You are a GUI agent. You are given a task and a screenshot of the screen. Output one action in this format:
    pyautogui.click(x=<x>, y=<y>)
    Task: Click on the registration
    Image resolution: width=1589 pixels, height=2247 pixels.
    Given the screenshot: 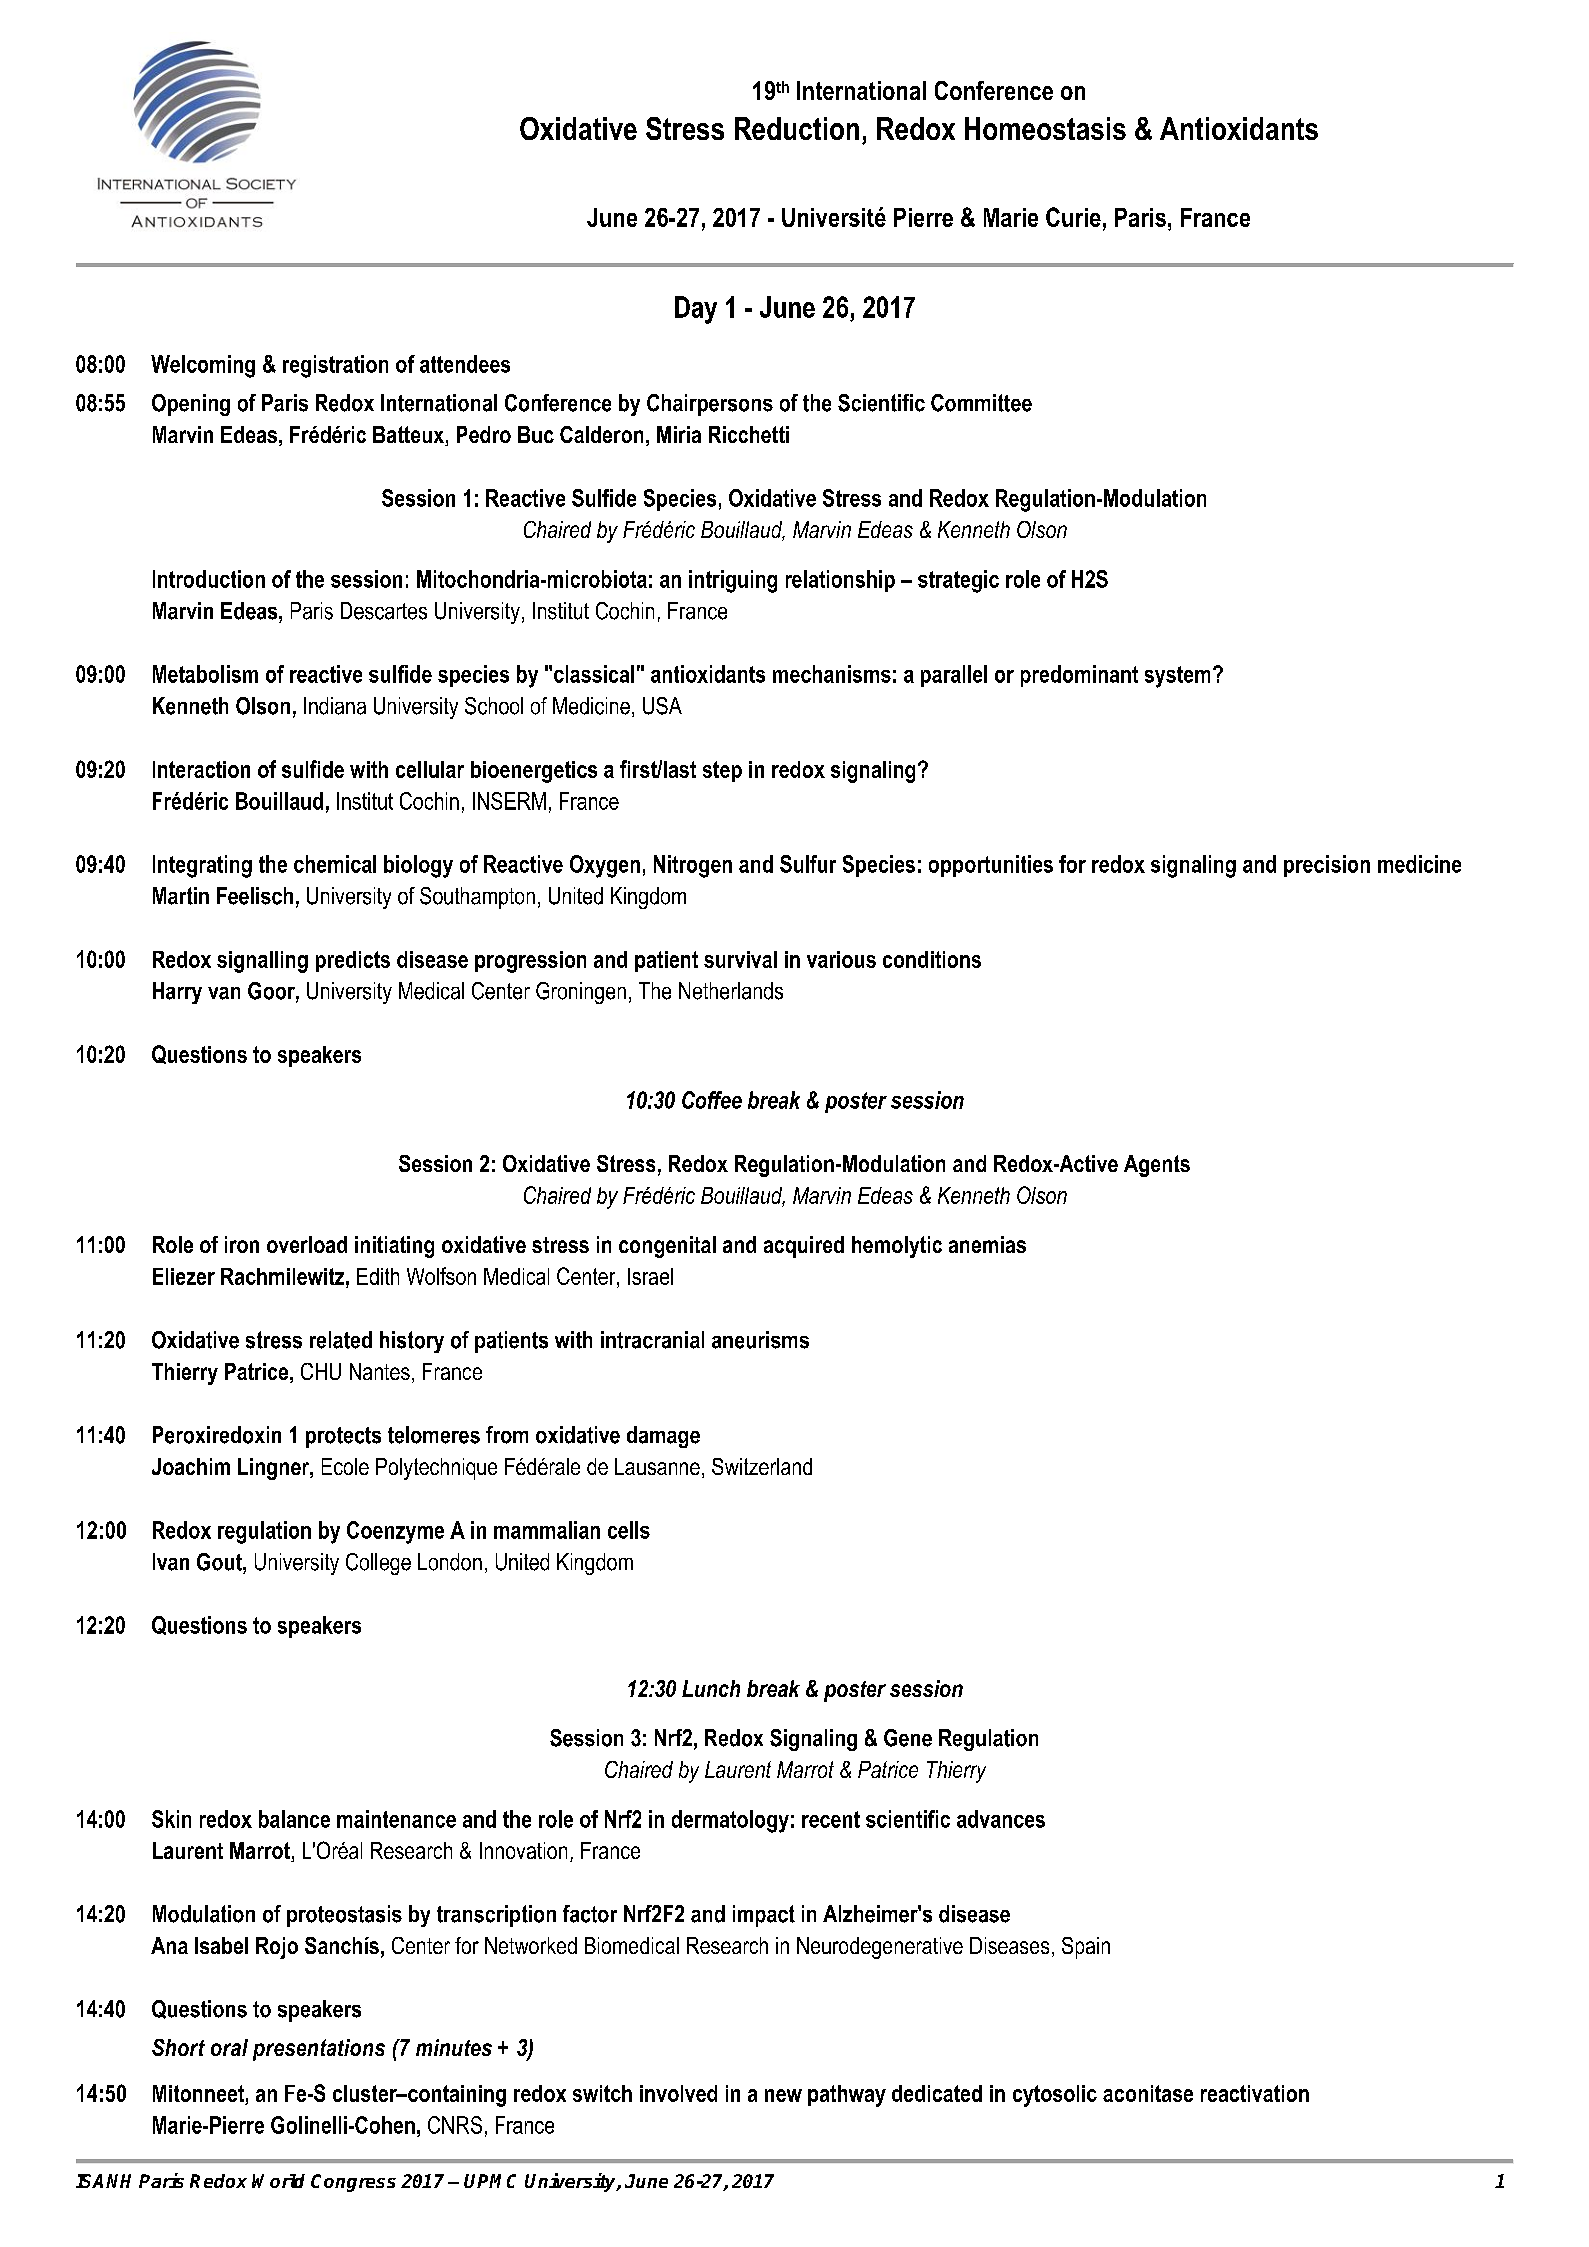 What is the action you would take?
    pyautogui.click(x=335, y=366)
